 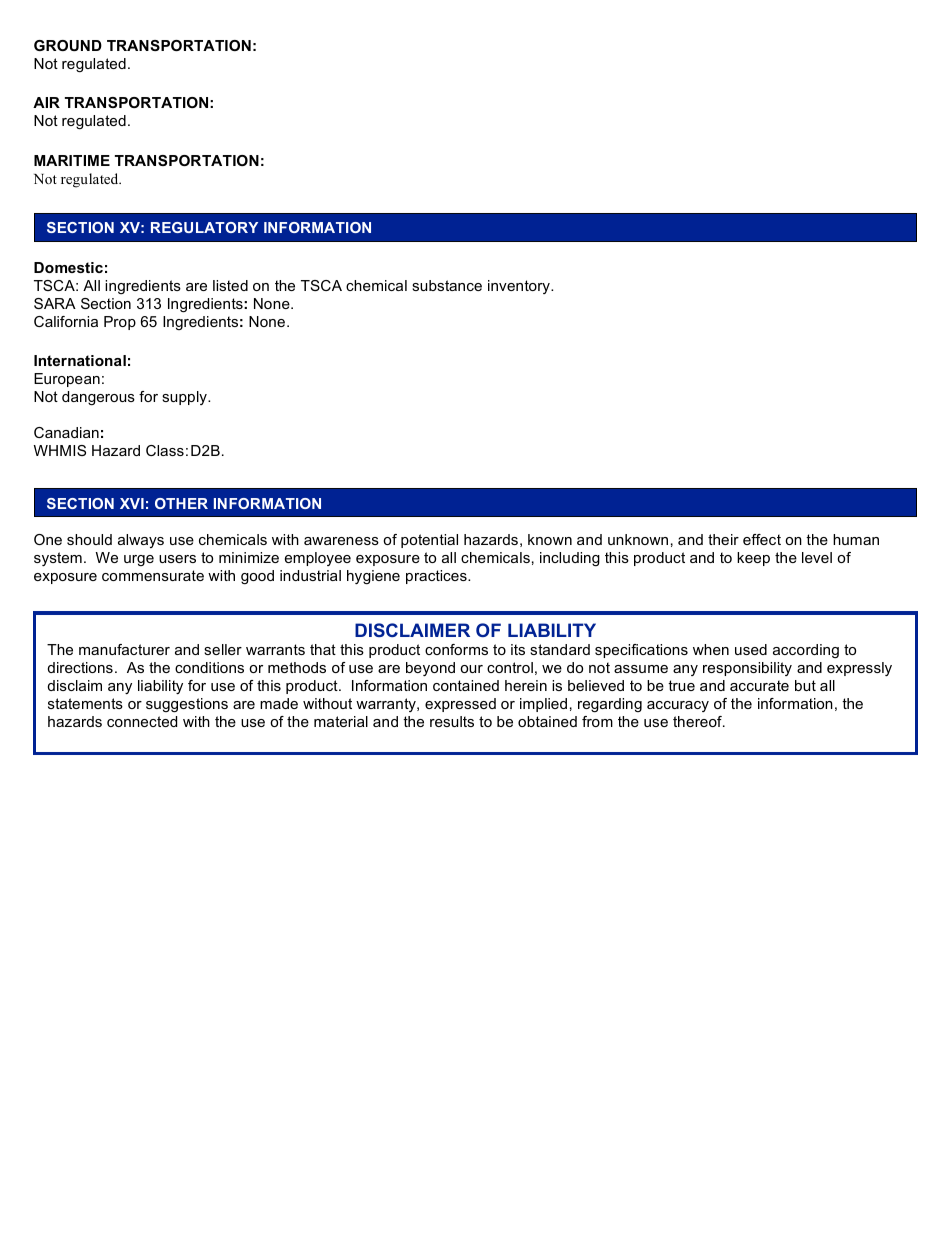 What do you see at coordinates (762, 539) in the document?
I see `effect` at bounding box center [762, 539].
